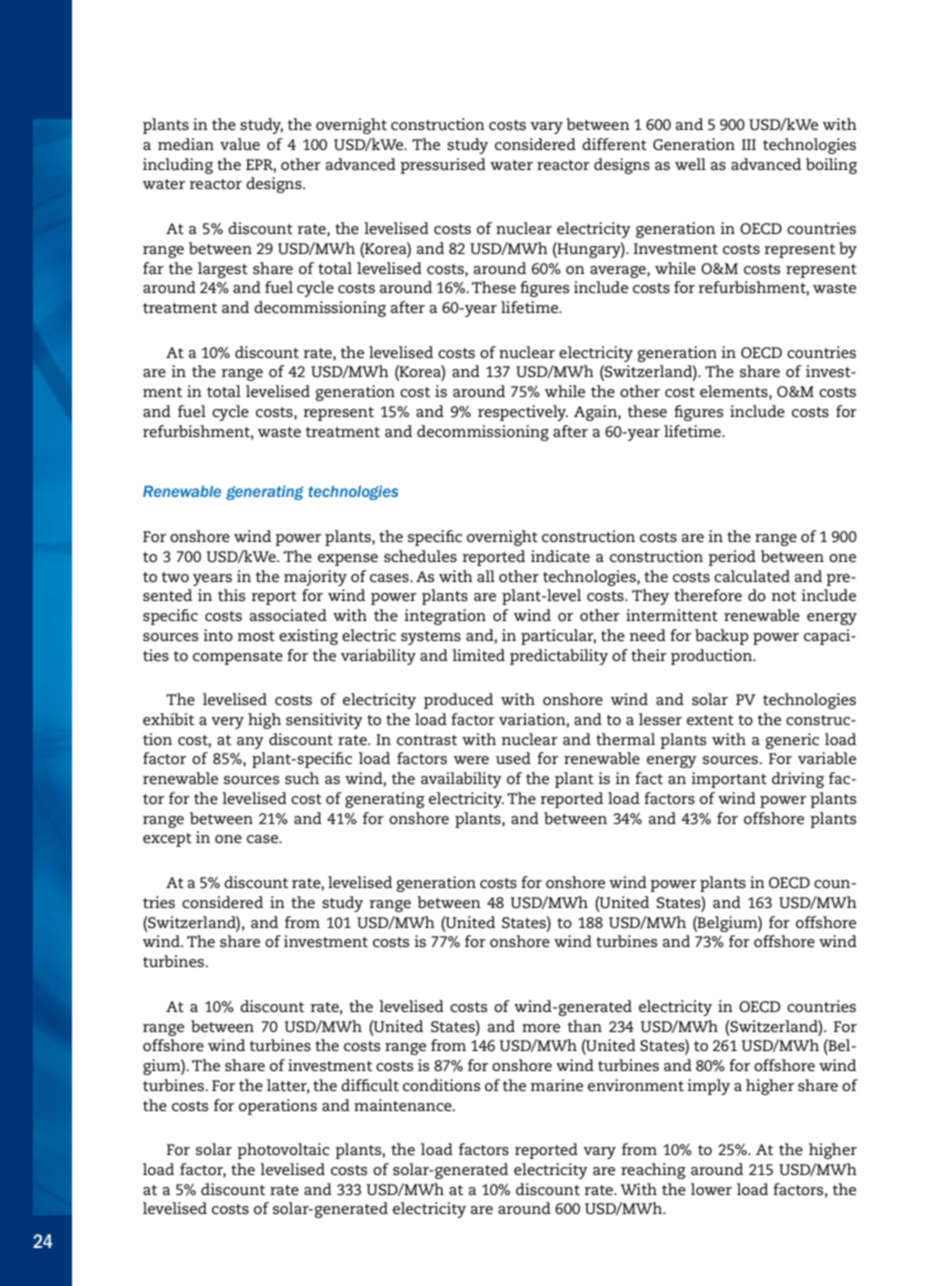 Image resolution: width=952 pixels, height=1286 pixels. What do you see at coordinates (283, 1151) in the screenshot?
I see `photovoltaic` at bounding box center [283, 1151].
